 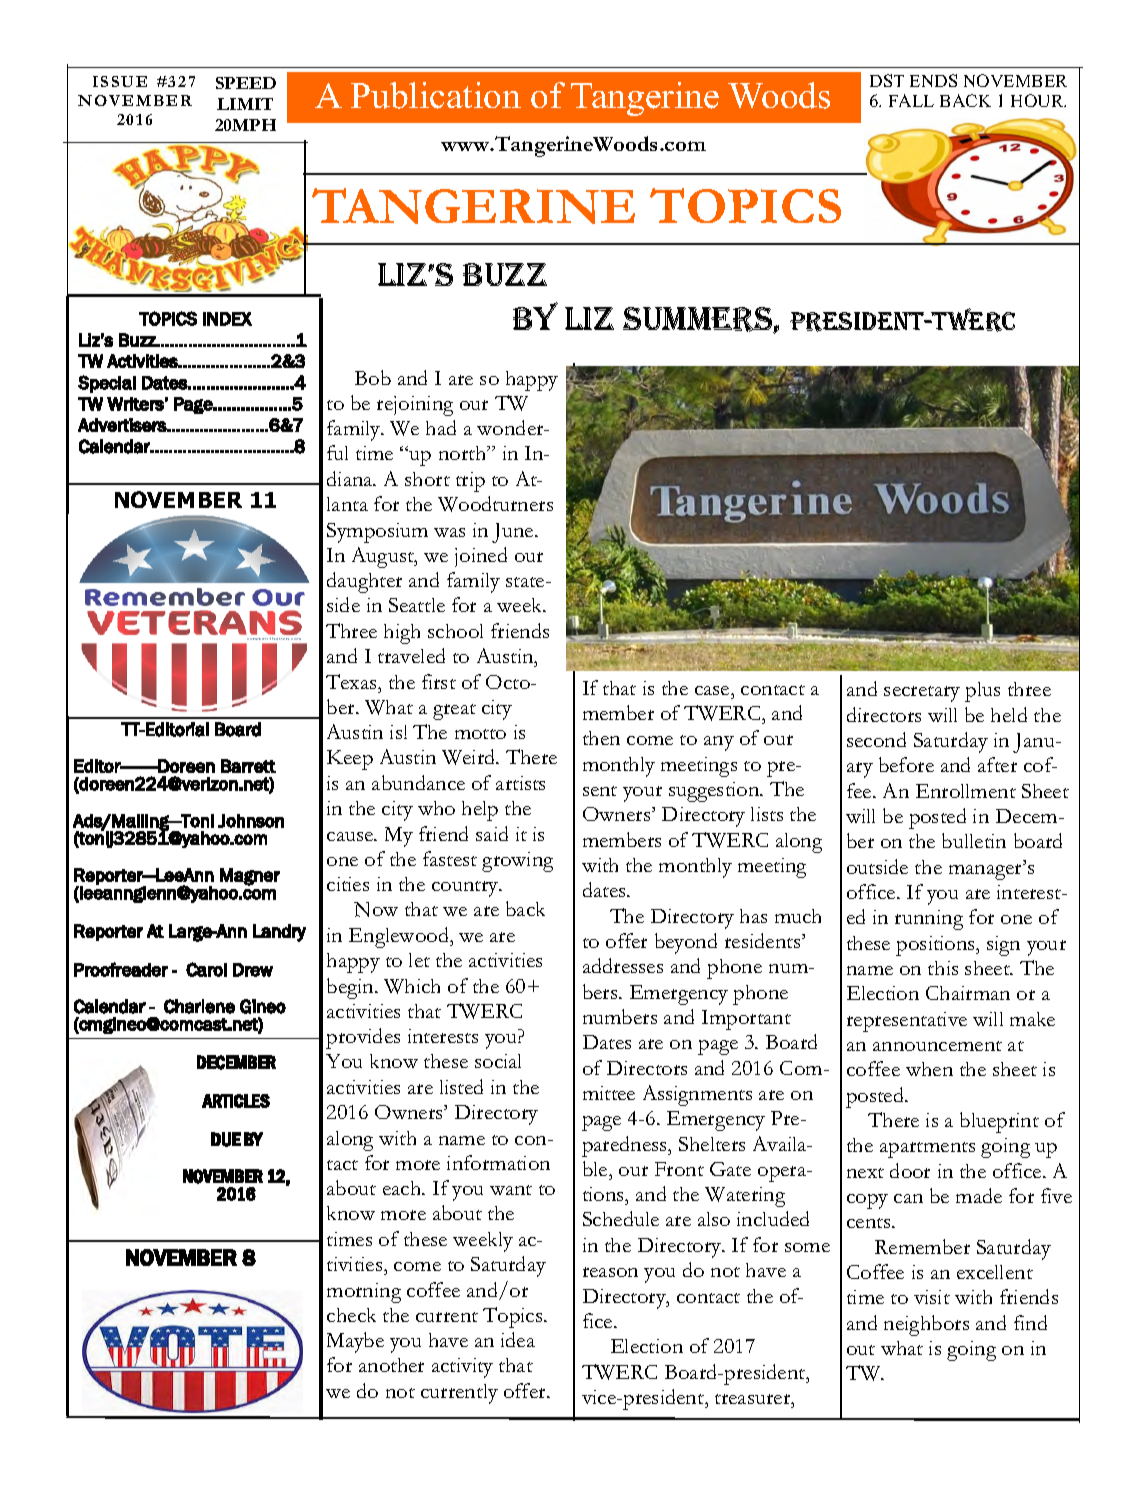 I want to click on Maybe, so click(x=355, y=1342).
